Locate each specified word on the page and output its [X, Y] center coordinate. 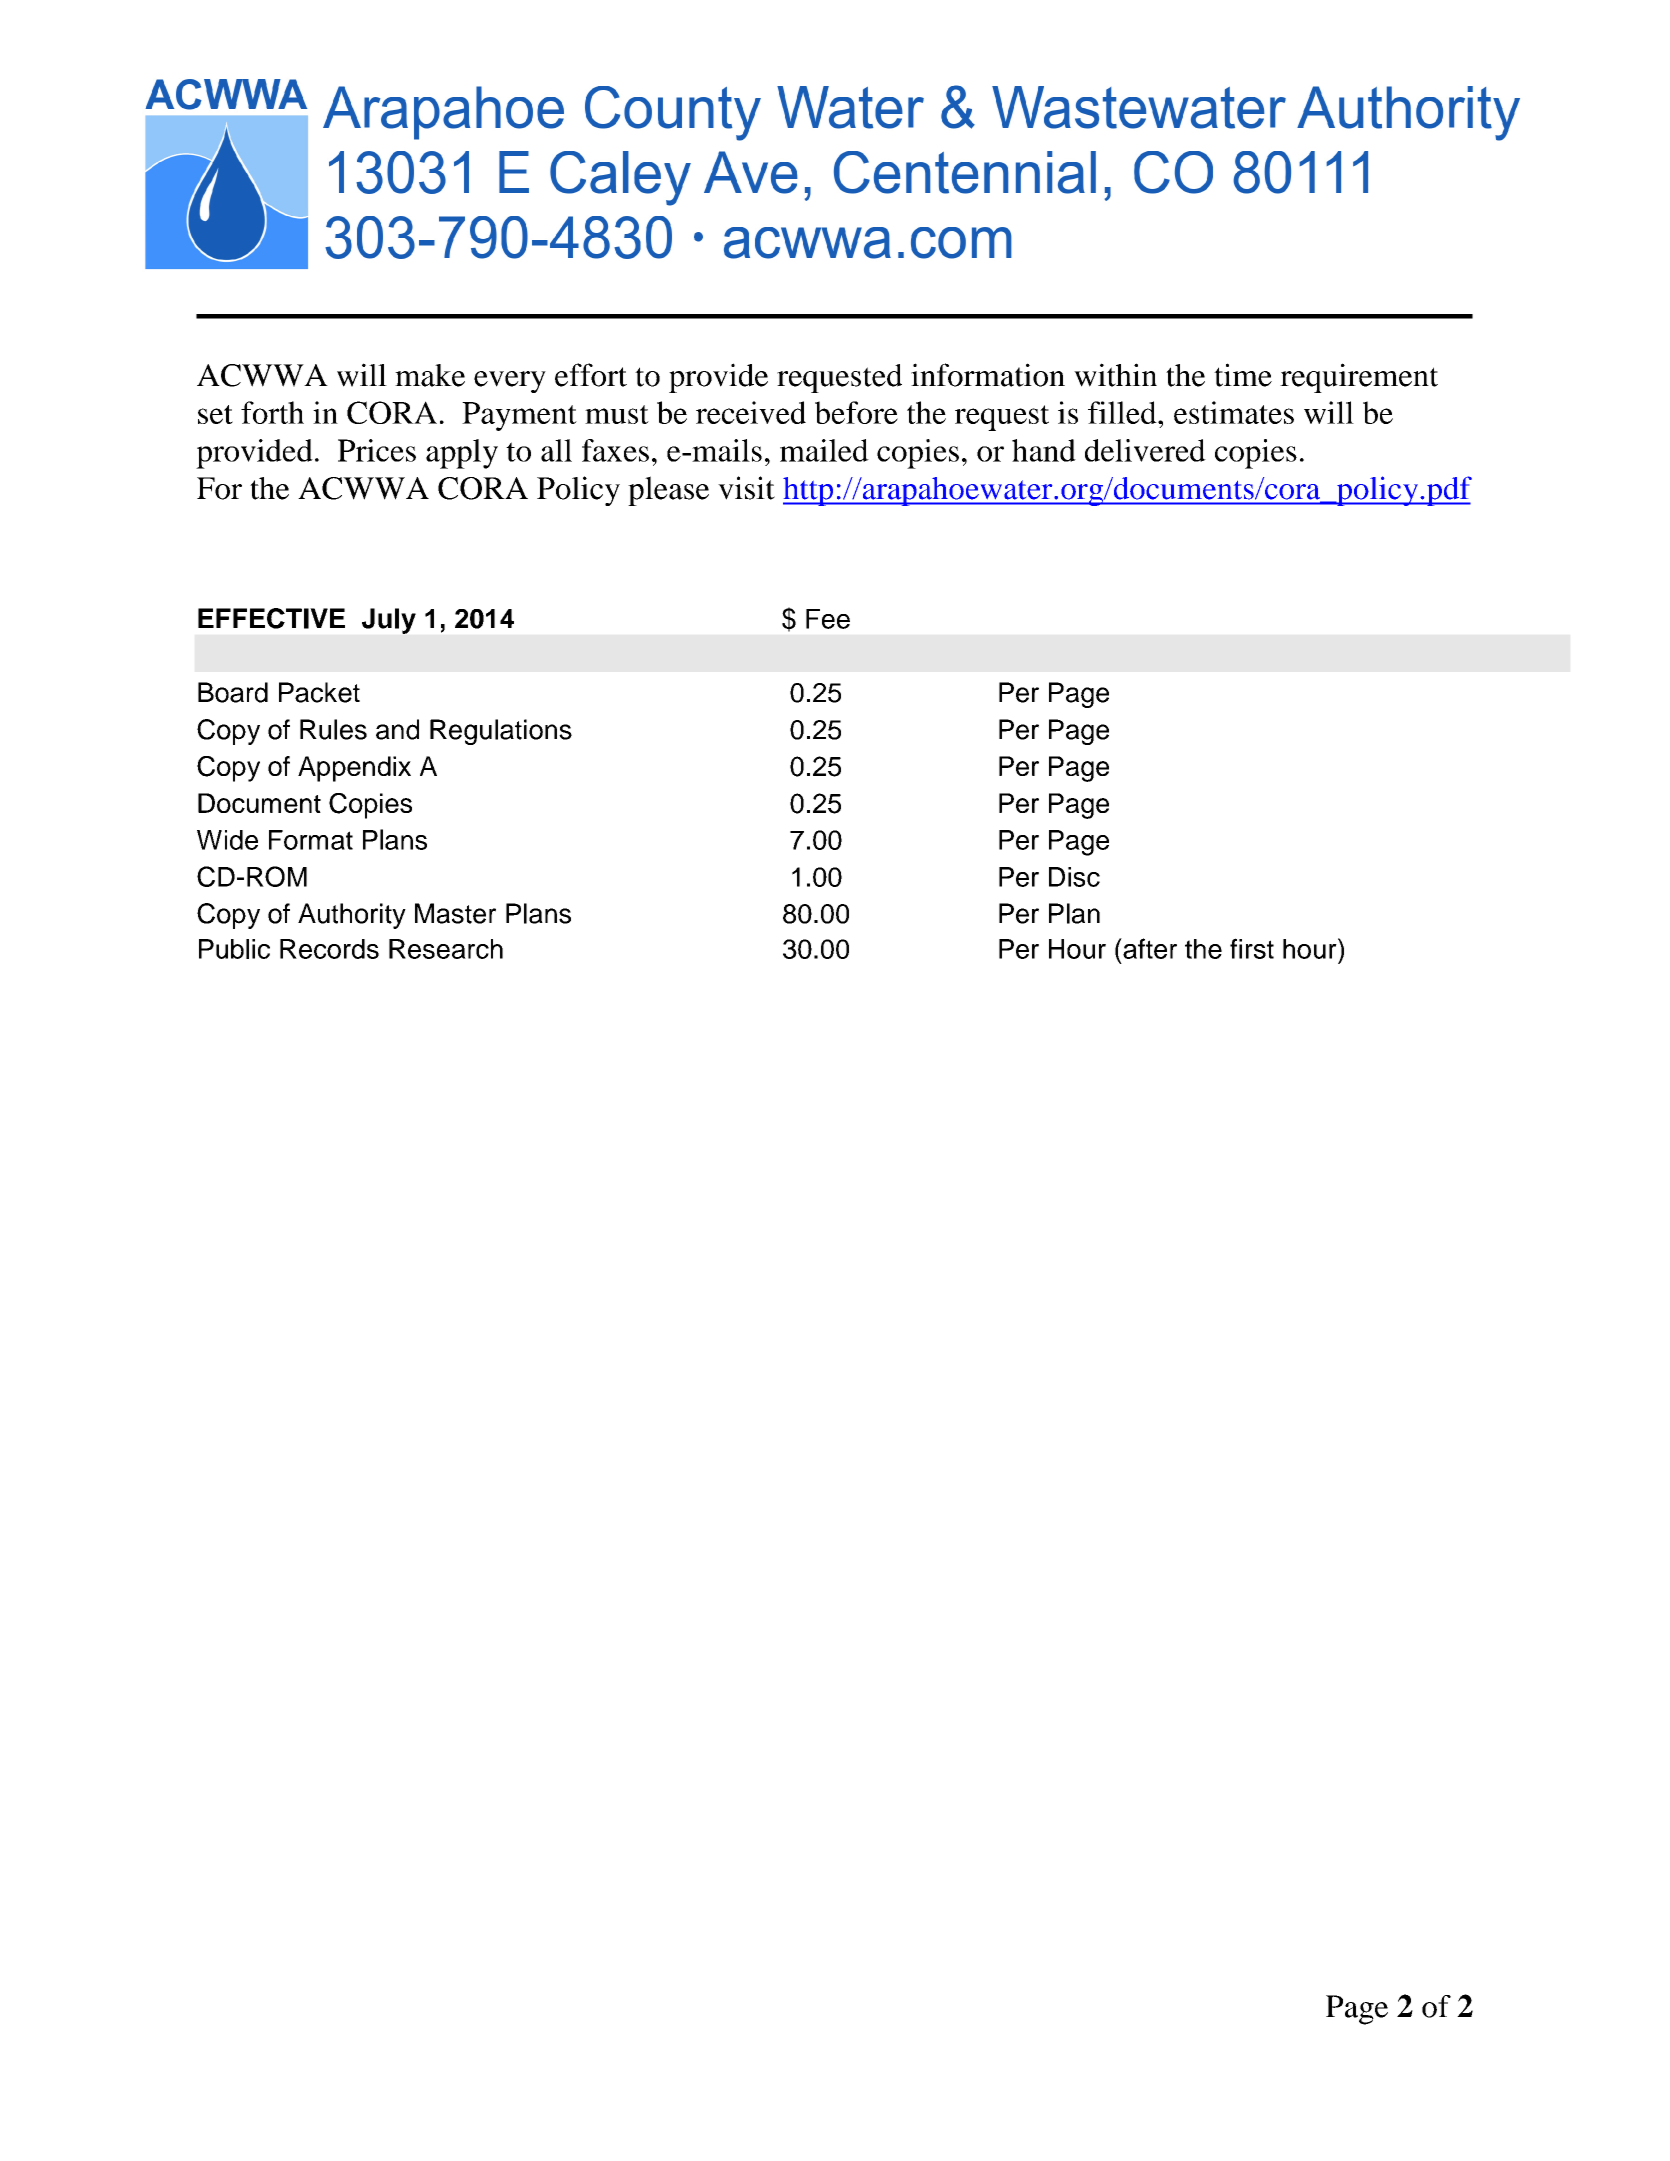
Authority [352, 916]
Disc [1074, 877]
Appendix [354, 769]
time [1243, 375]
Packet [319, 692]
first [1252, 948]
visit [746, 488]
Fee [828, 619]
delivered [1145, 450]
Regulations [501, 732]
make [430, 375]
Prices [377, 450]
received [751, 412]
